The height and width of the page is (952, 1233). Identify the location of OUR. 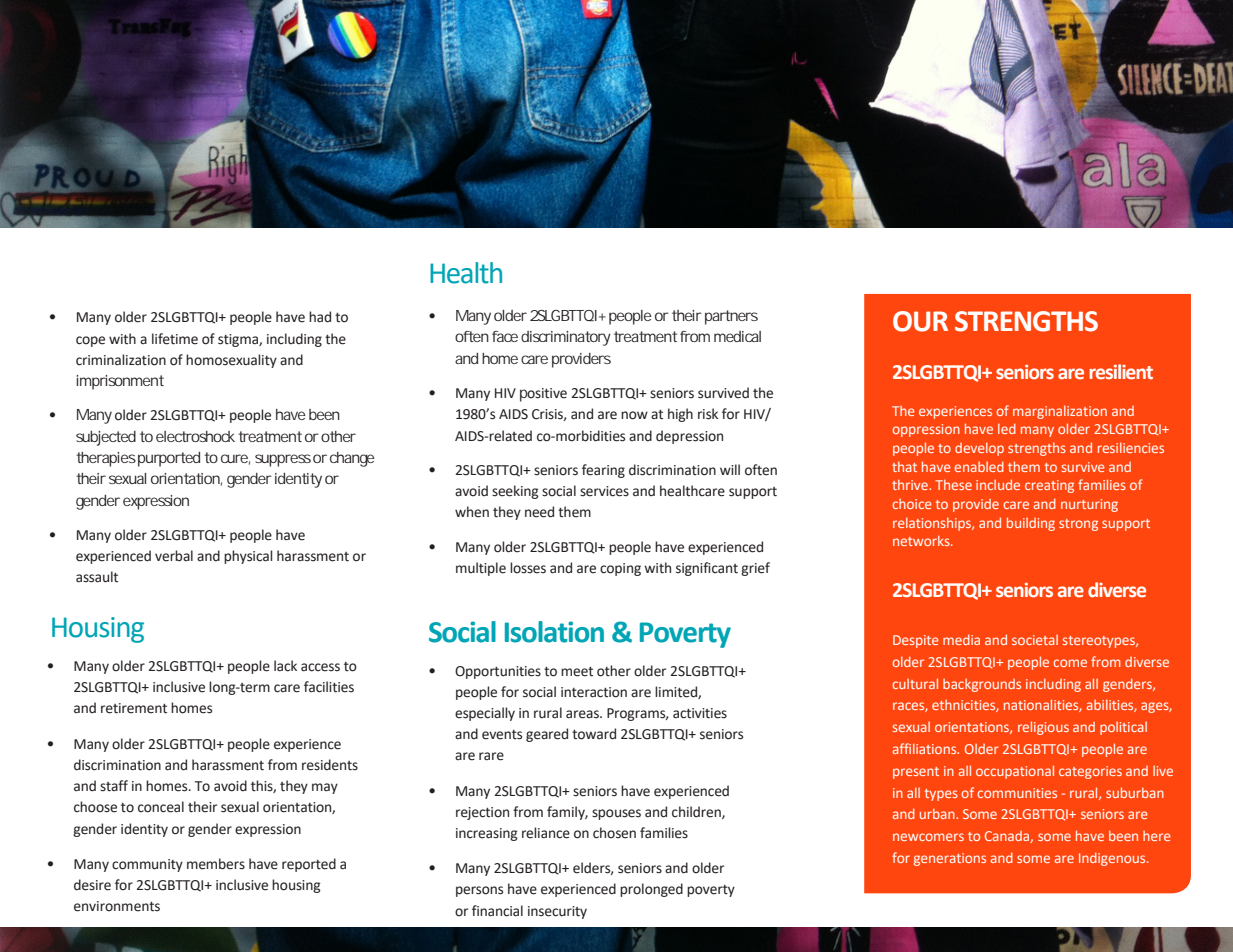
(920, 321).
